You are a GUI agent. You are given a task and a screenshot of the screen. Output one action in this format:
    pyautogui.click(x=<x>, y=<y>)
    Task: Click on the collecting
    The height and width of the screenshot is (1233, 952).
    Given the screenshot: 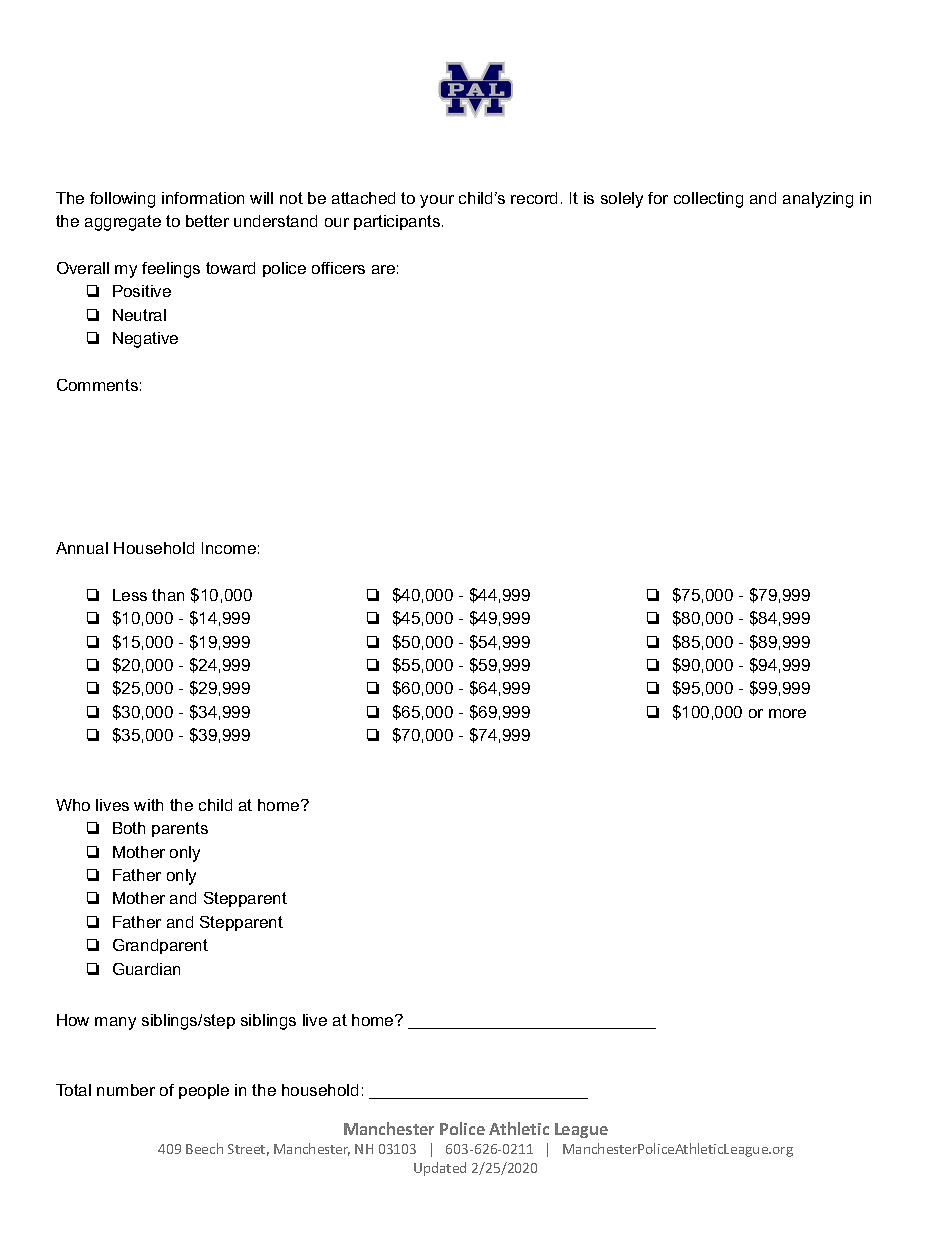 What is the action you would take?
    pyautogui.click(x=708, y=200)
